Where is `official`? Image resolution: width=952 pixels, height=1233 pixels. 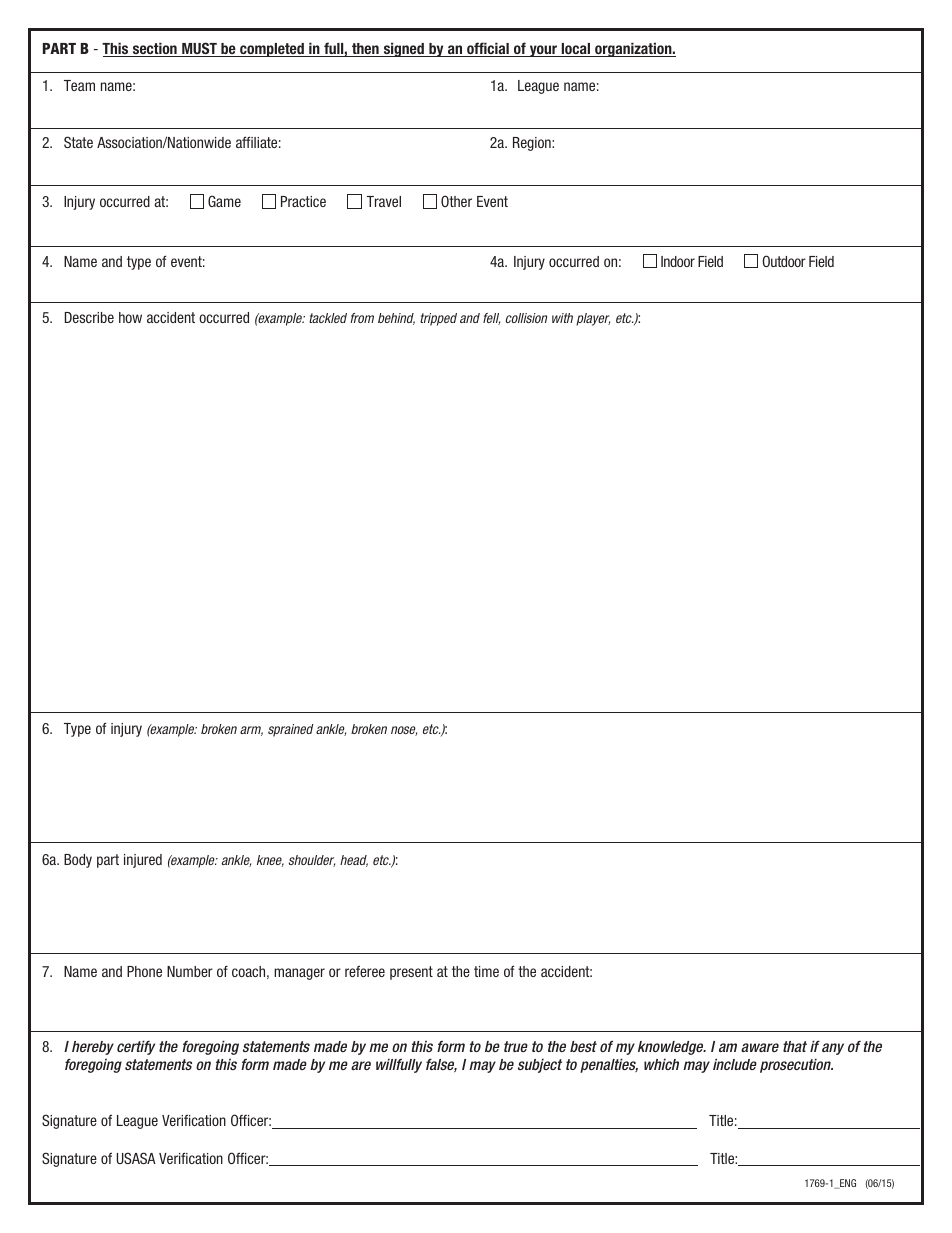
official is located at coordinates (488, 49).
